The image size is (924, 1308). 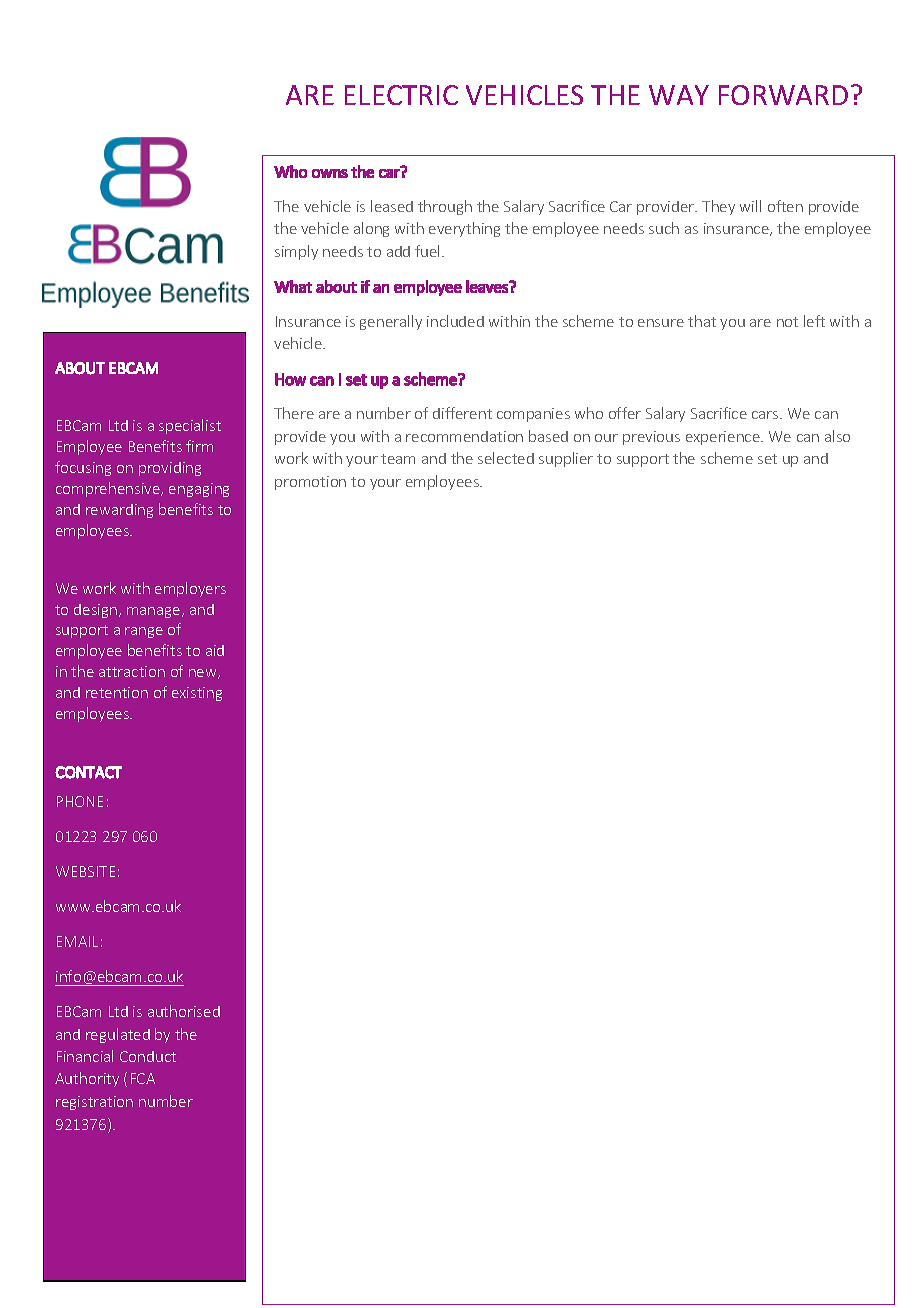 I want to click on FCA, so click(x=143, y=1078).
